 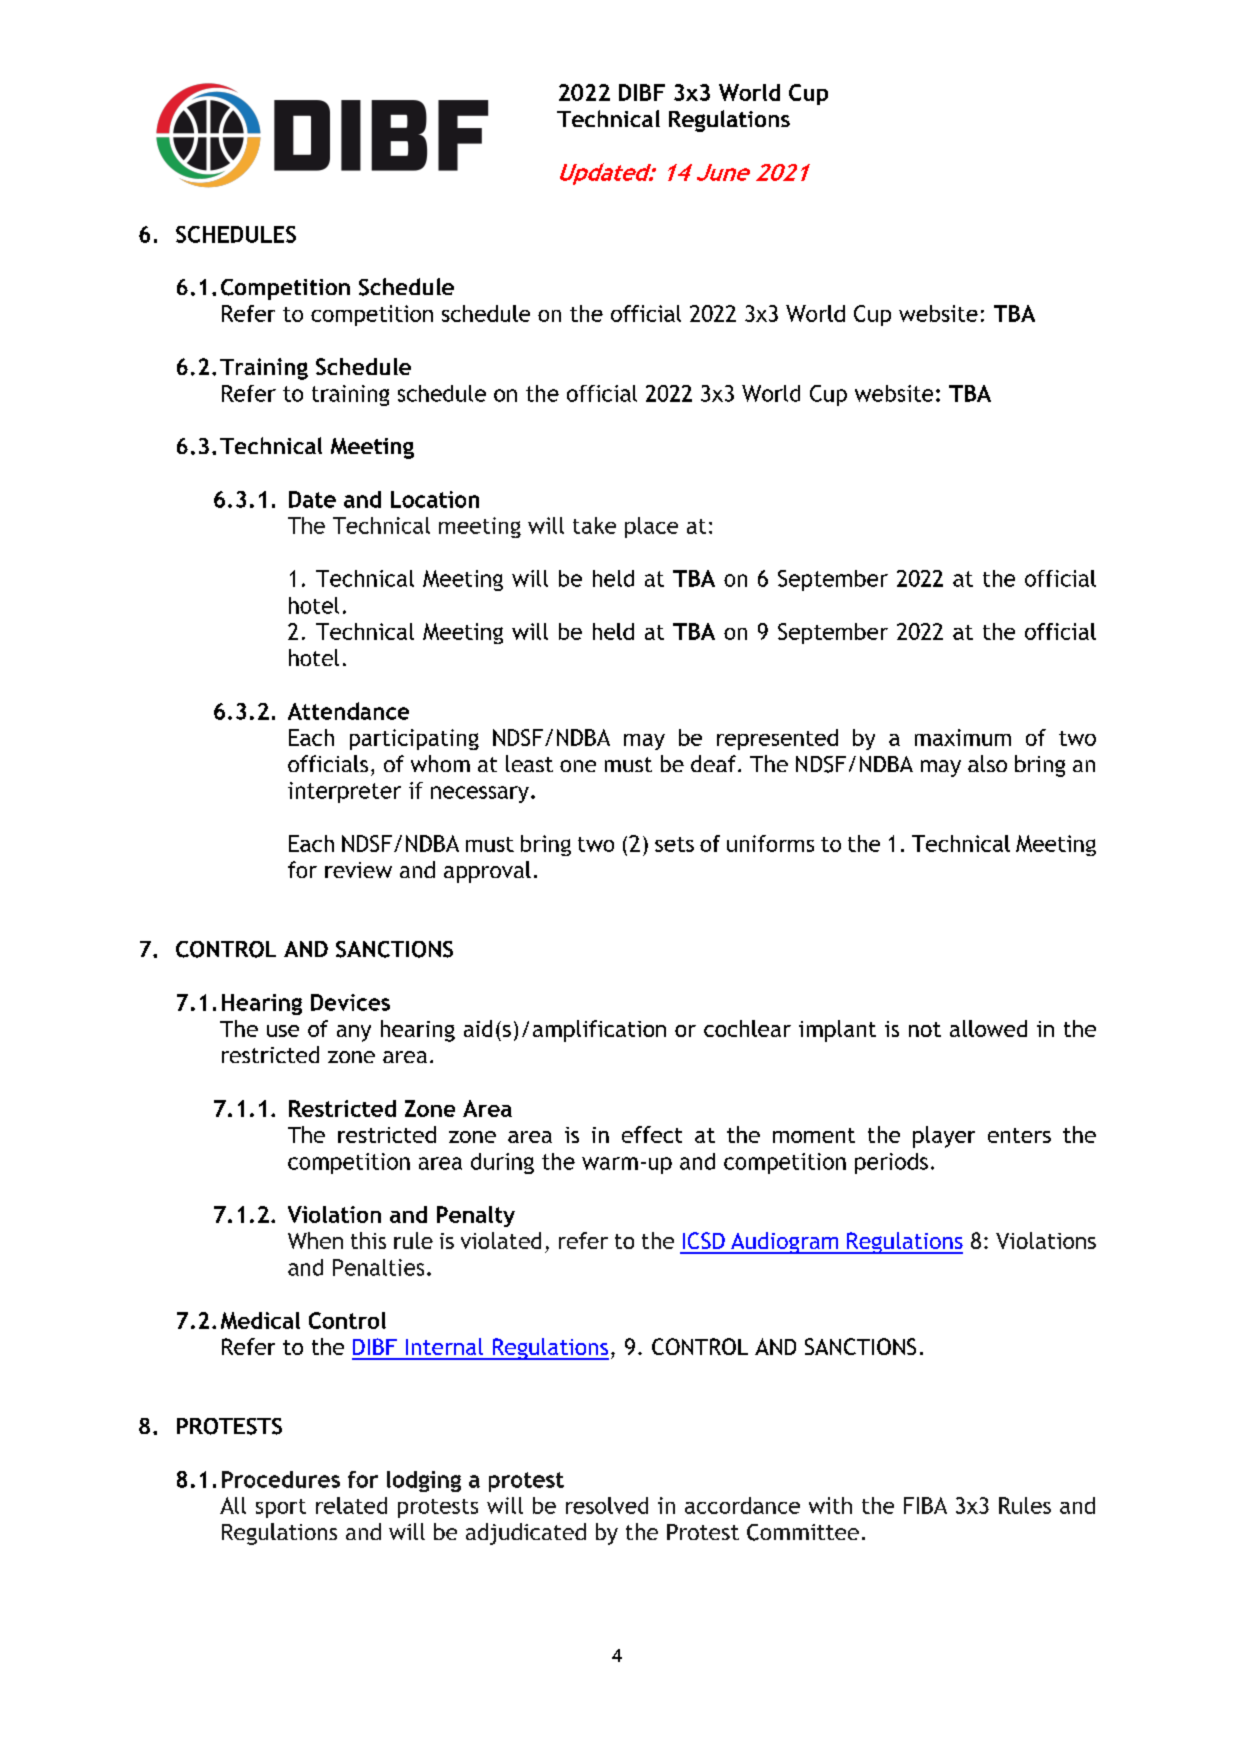 I want to click on Location, so click(x=435, y=499).
